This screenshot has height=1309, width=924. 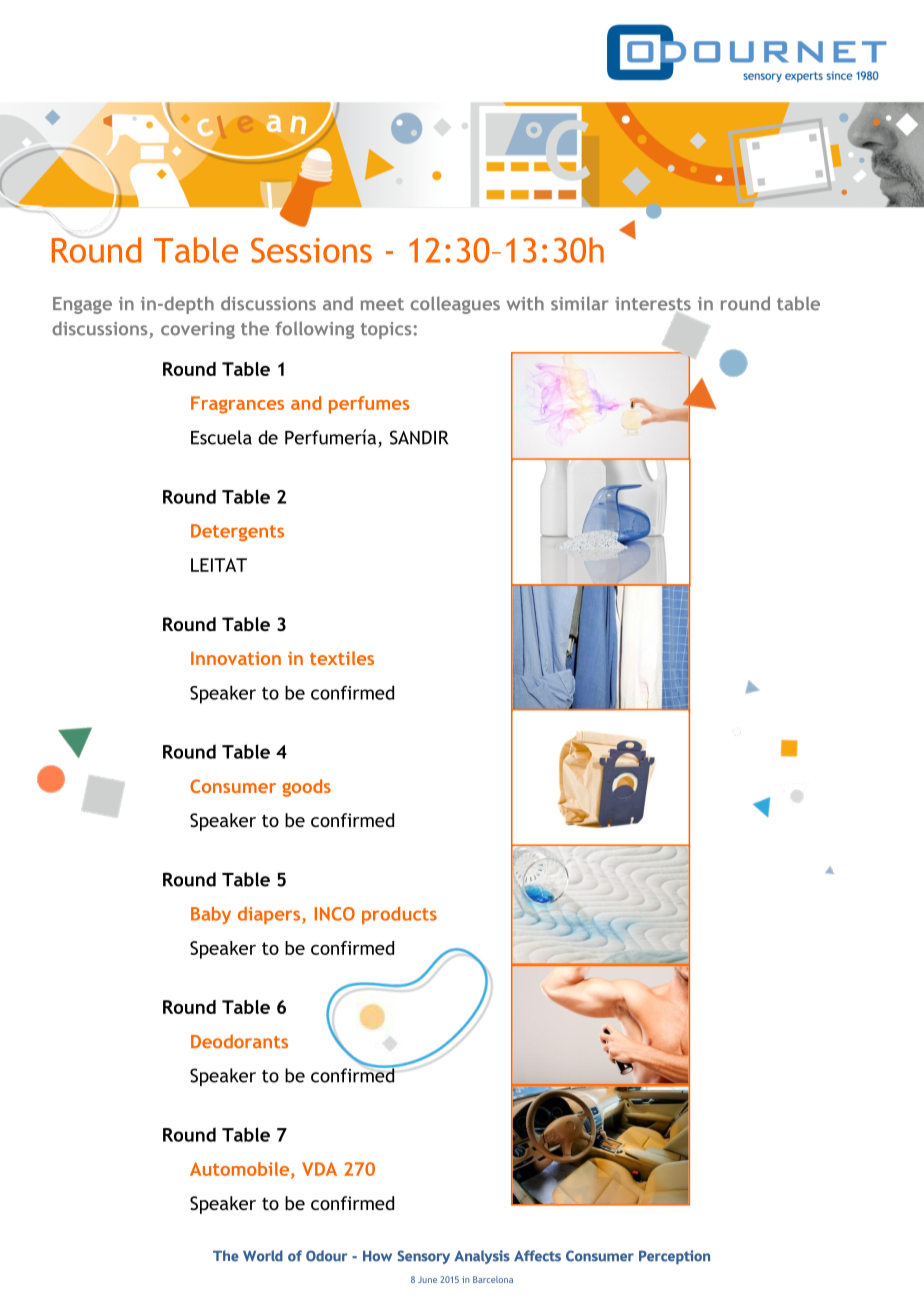 I want to click on similar, so click(x=580, y=303).
